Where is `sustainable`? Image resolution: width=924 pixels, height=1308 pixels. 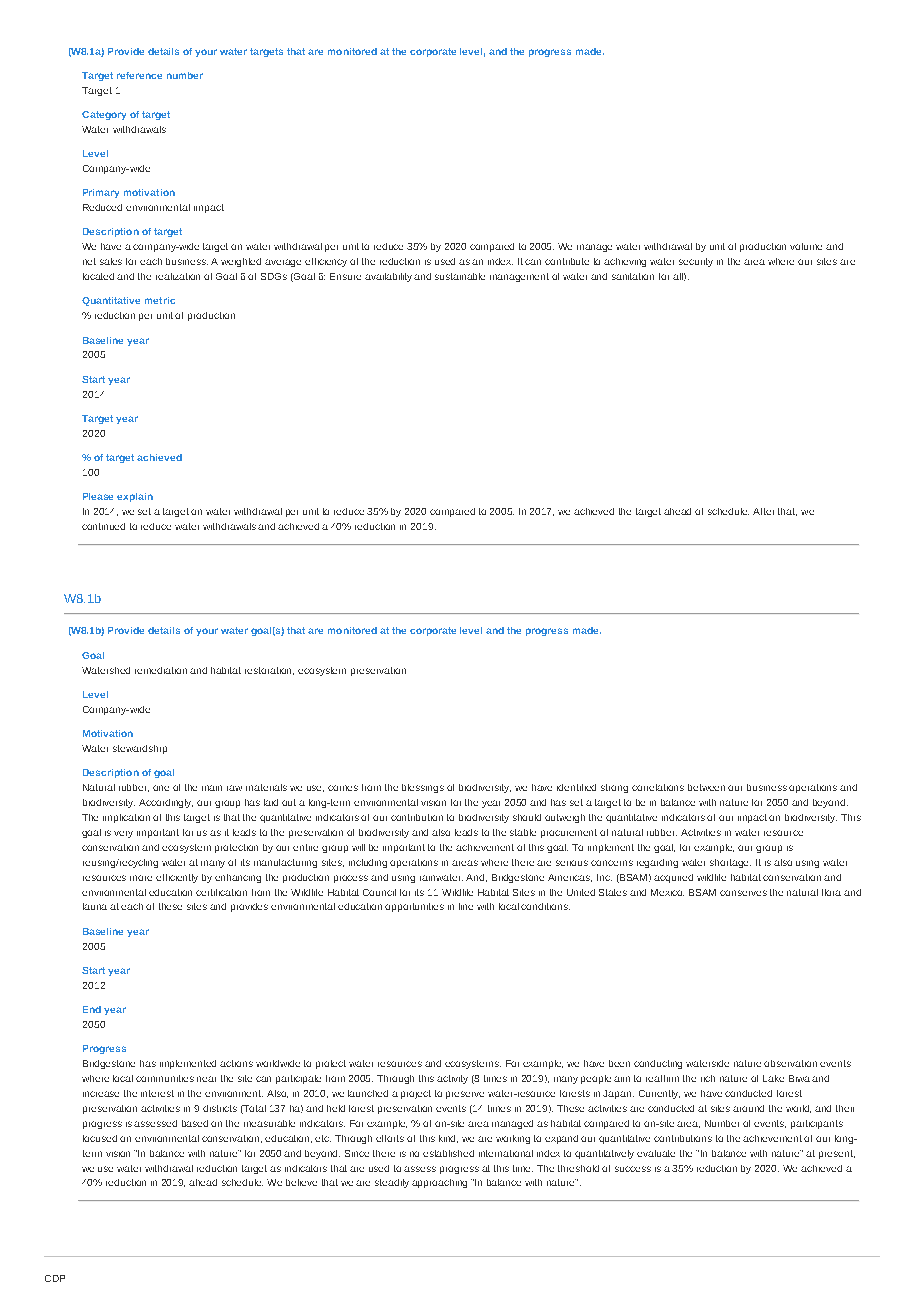
sustainable is located at coordinates (460, 276).
